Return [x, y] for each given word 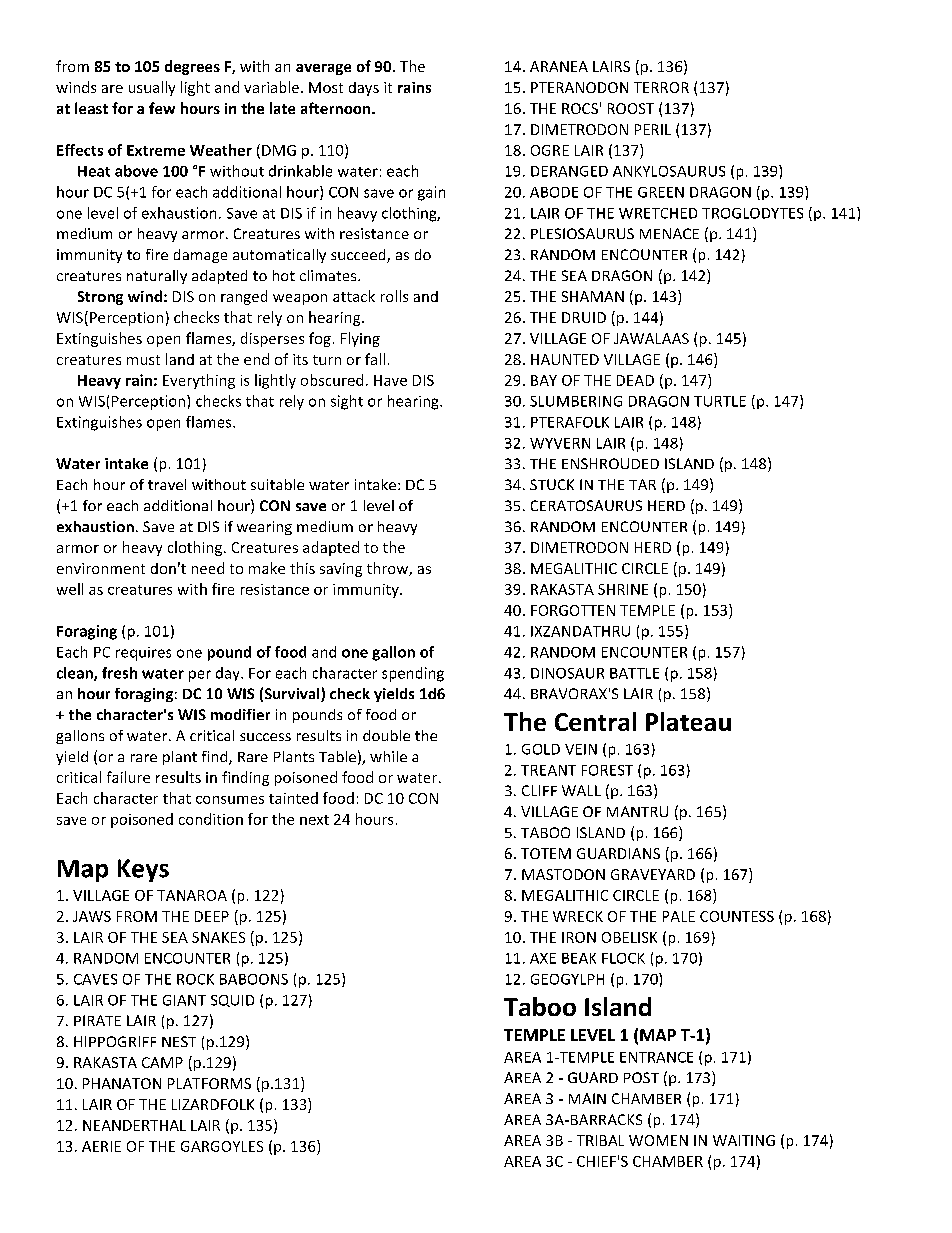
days [364, 89]
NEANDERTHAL [134, 1125]
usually [152, 88]
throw [388, 569]
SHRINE [623, 589]
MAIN [587, 1098]
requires [143, 654]
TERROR [661, 87]
